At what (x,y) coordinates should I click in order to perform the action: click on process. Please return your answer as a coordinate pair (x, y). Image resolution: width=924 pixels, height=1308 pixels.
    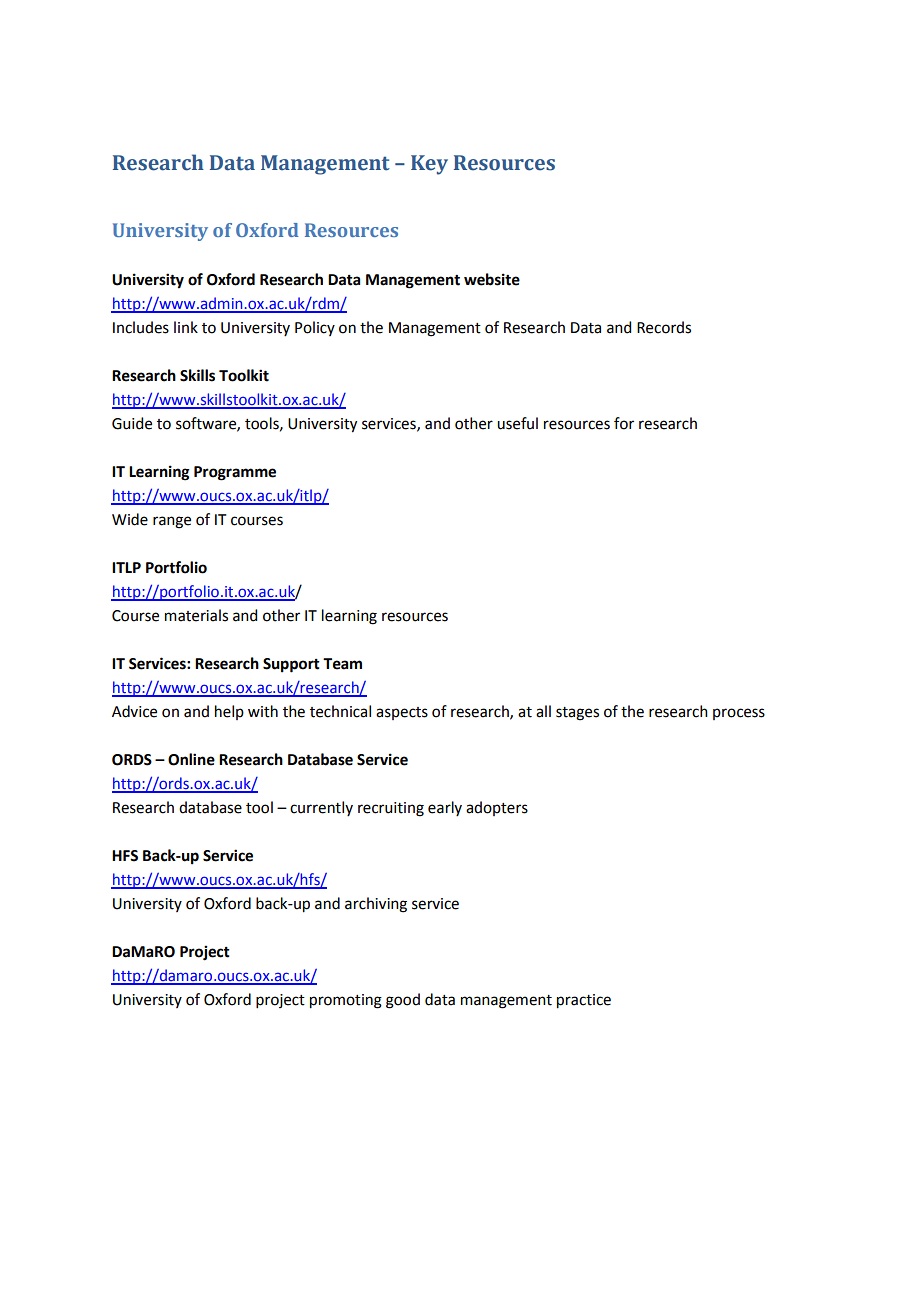
    Looking at the image, I should click on (739, 714).
